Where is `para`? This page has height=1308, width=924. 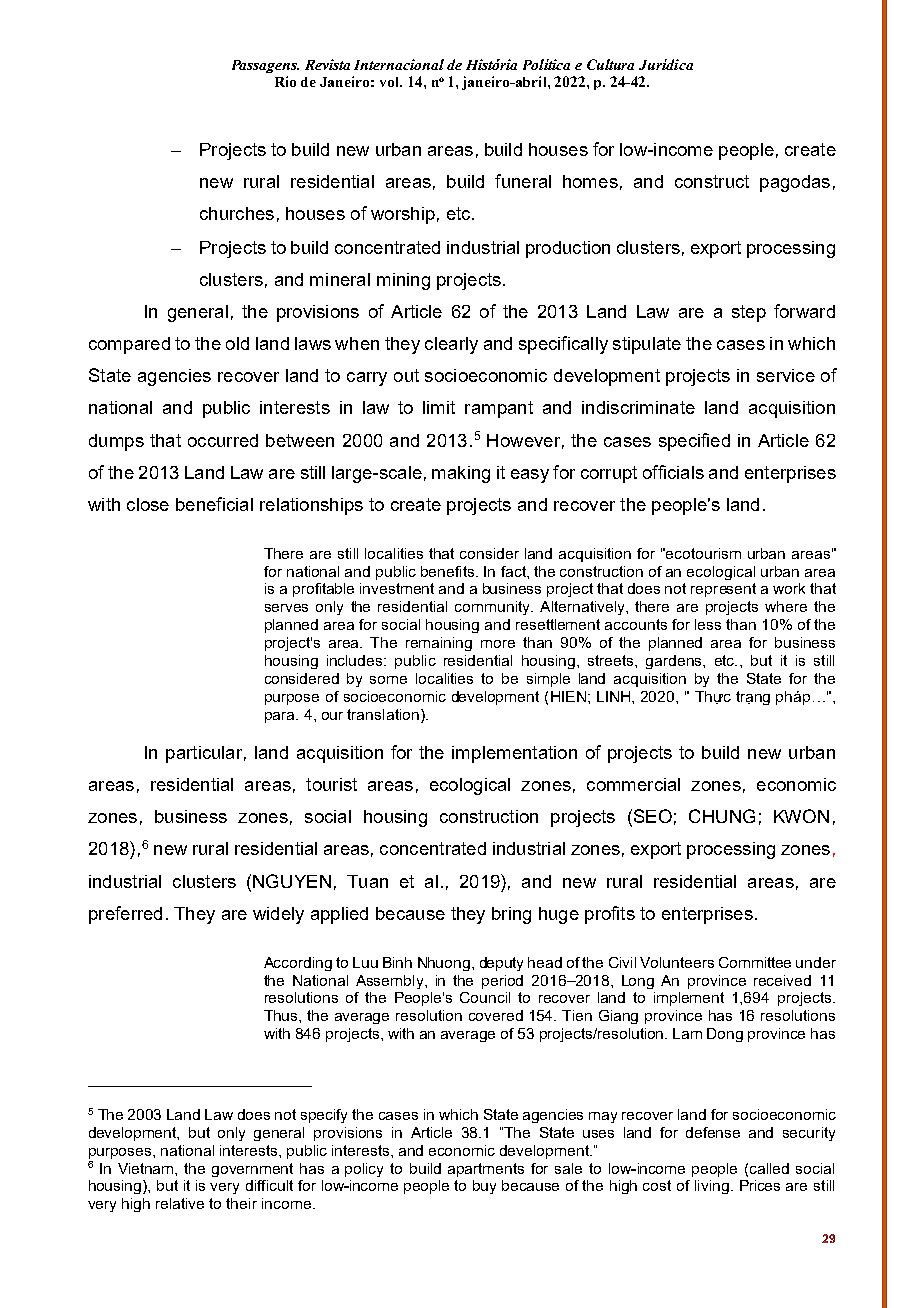 para is located at coordinates (281, 717).
